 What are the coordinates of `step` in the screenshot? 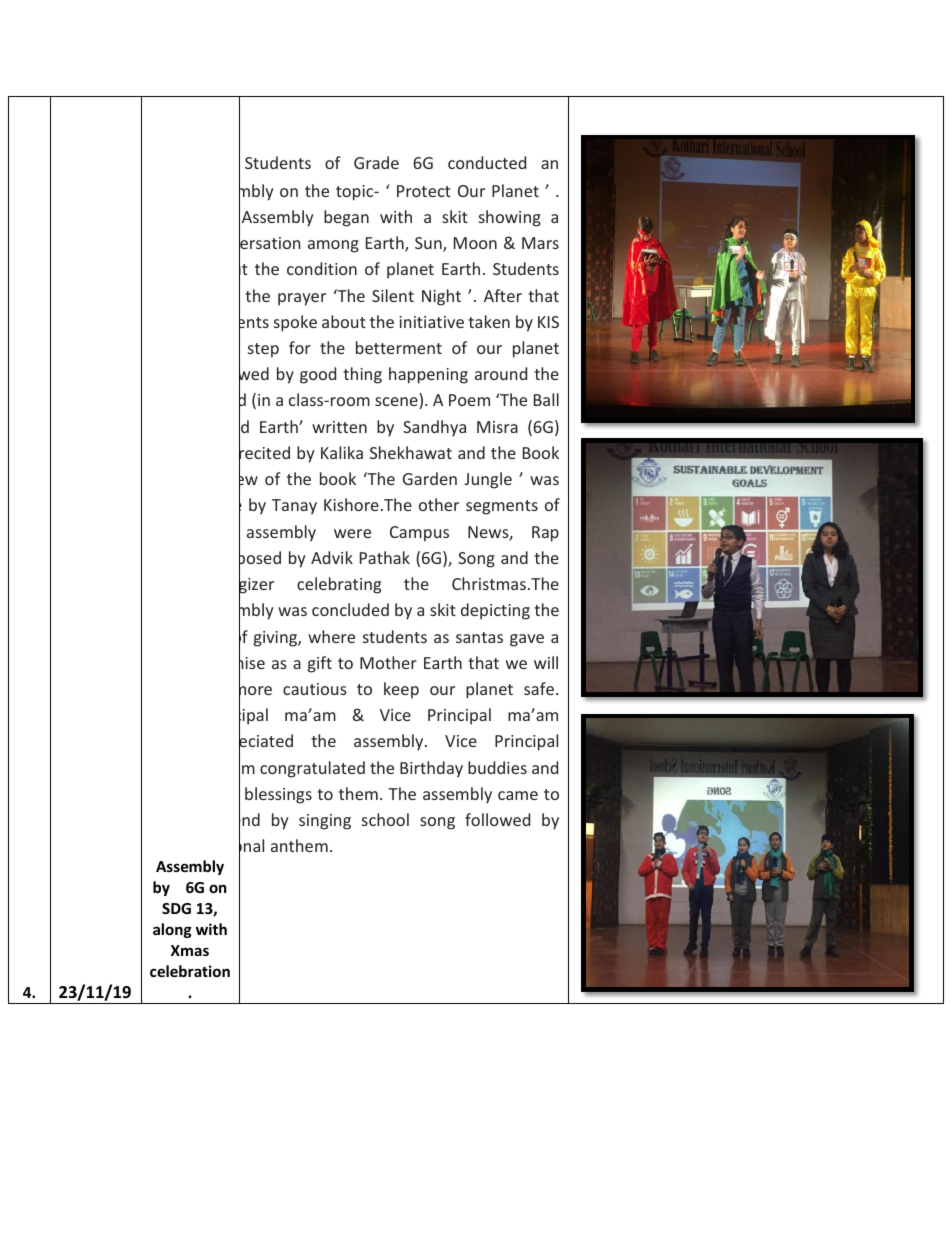 It's located at (263, 350).
